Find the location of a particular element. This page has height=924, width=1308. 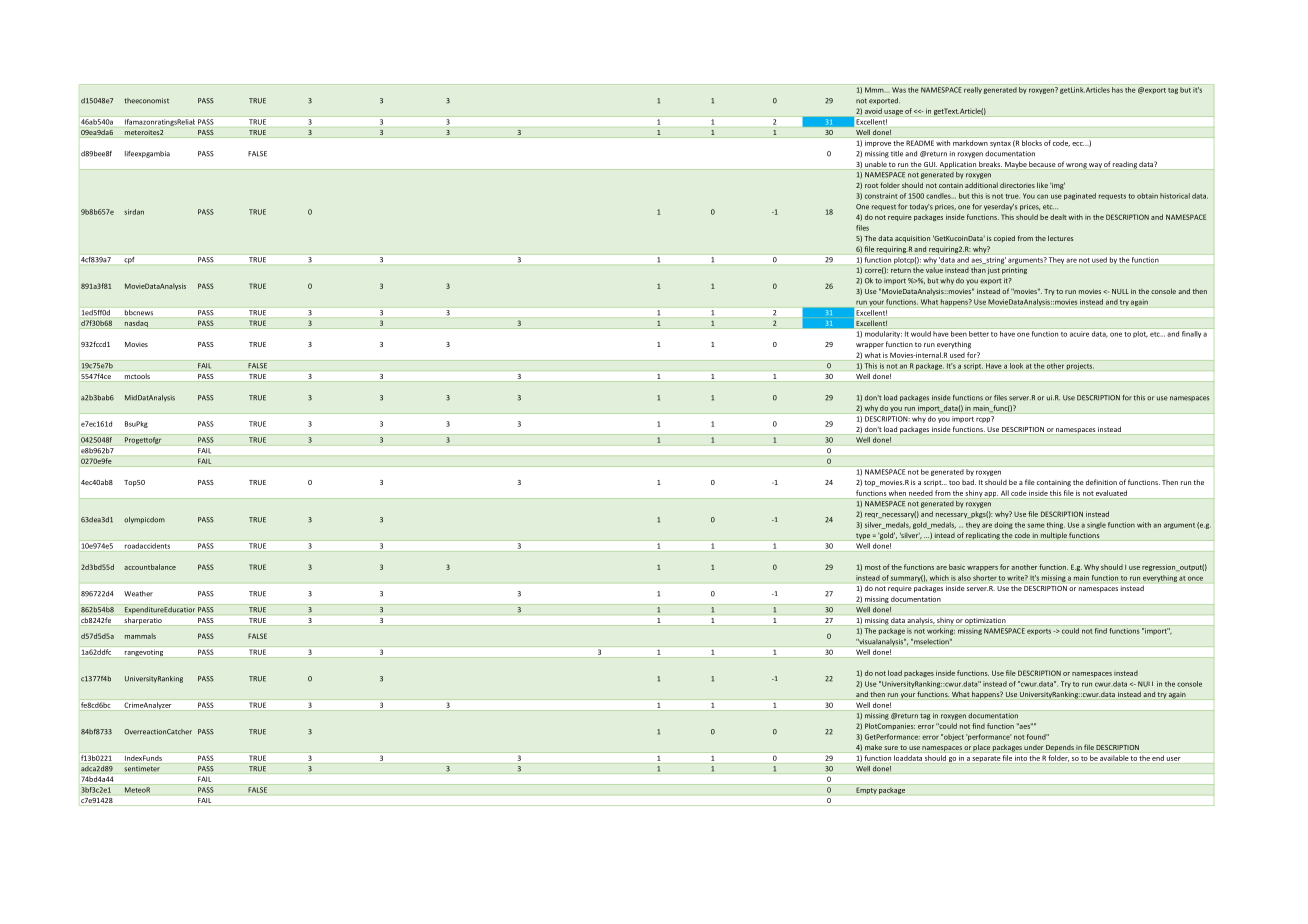

Mmm is located at coordinates (874, 90).
